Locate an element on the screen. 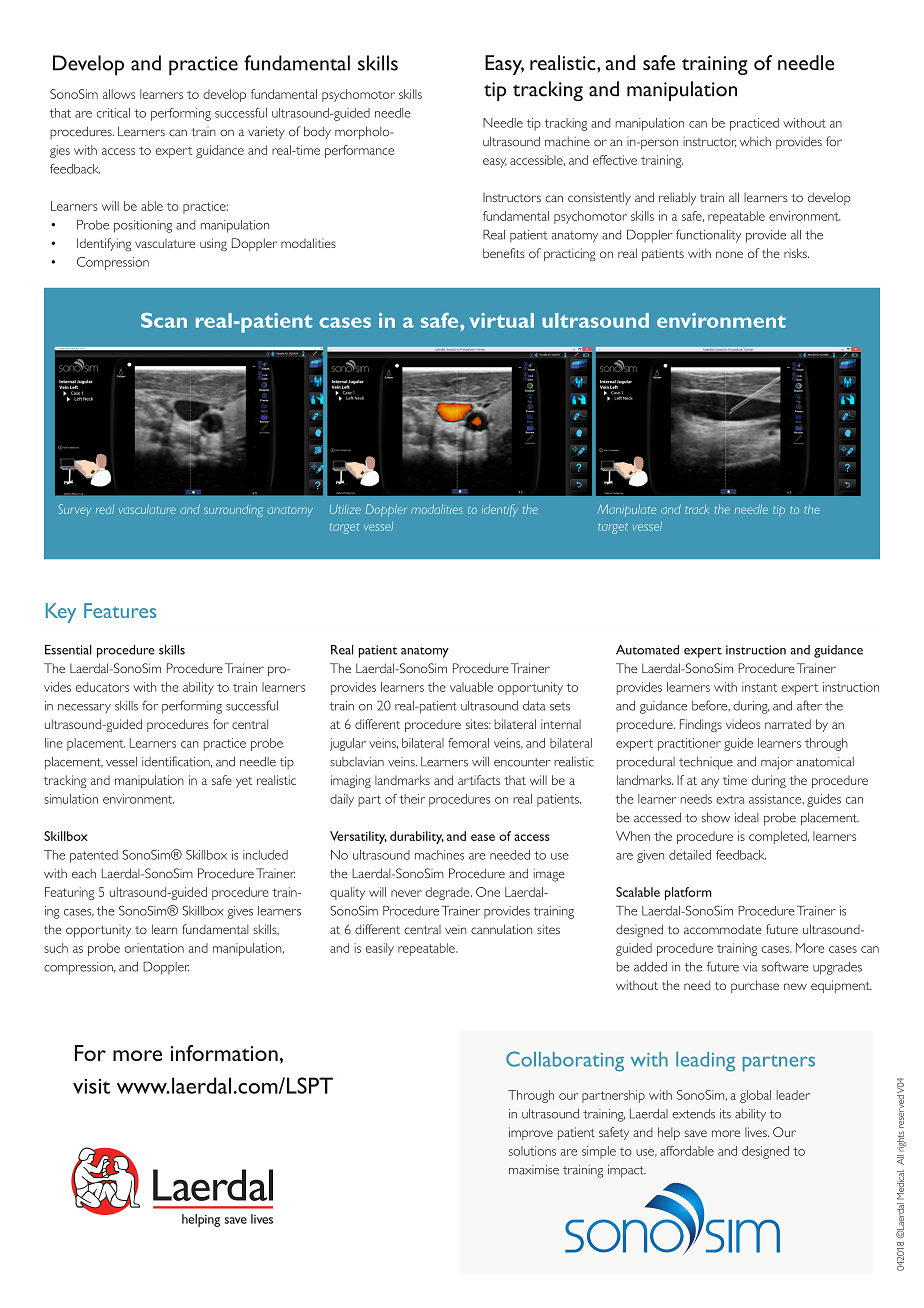 Image resolution: width=924 pixels, height=1308 pixels. their is located at coordinates (412, 799).
